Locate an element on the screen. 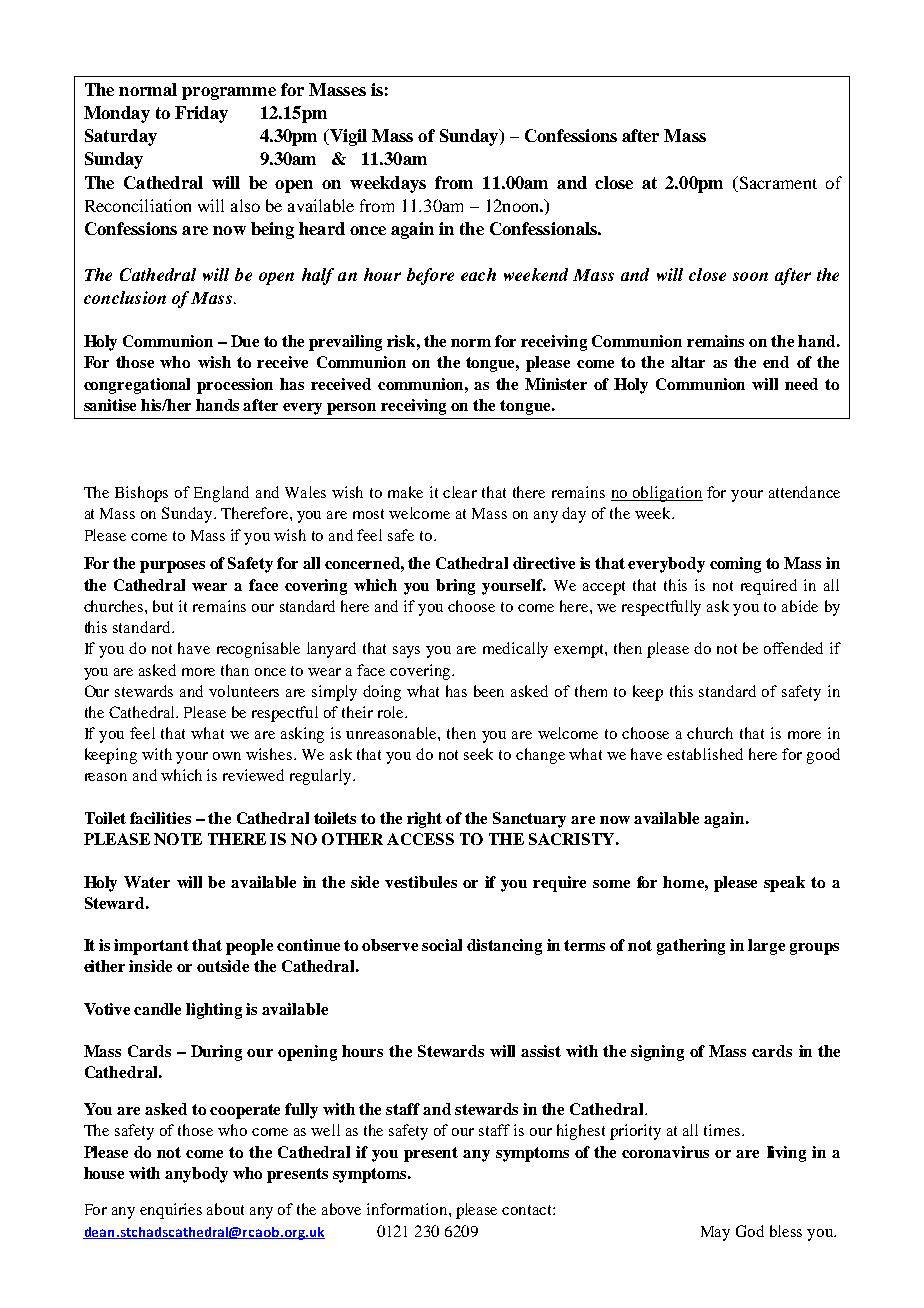 This screenshot has width=924, height=1308. been is located at coordinates (489, 691).
